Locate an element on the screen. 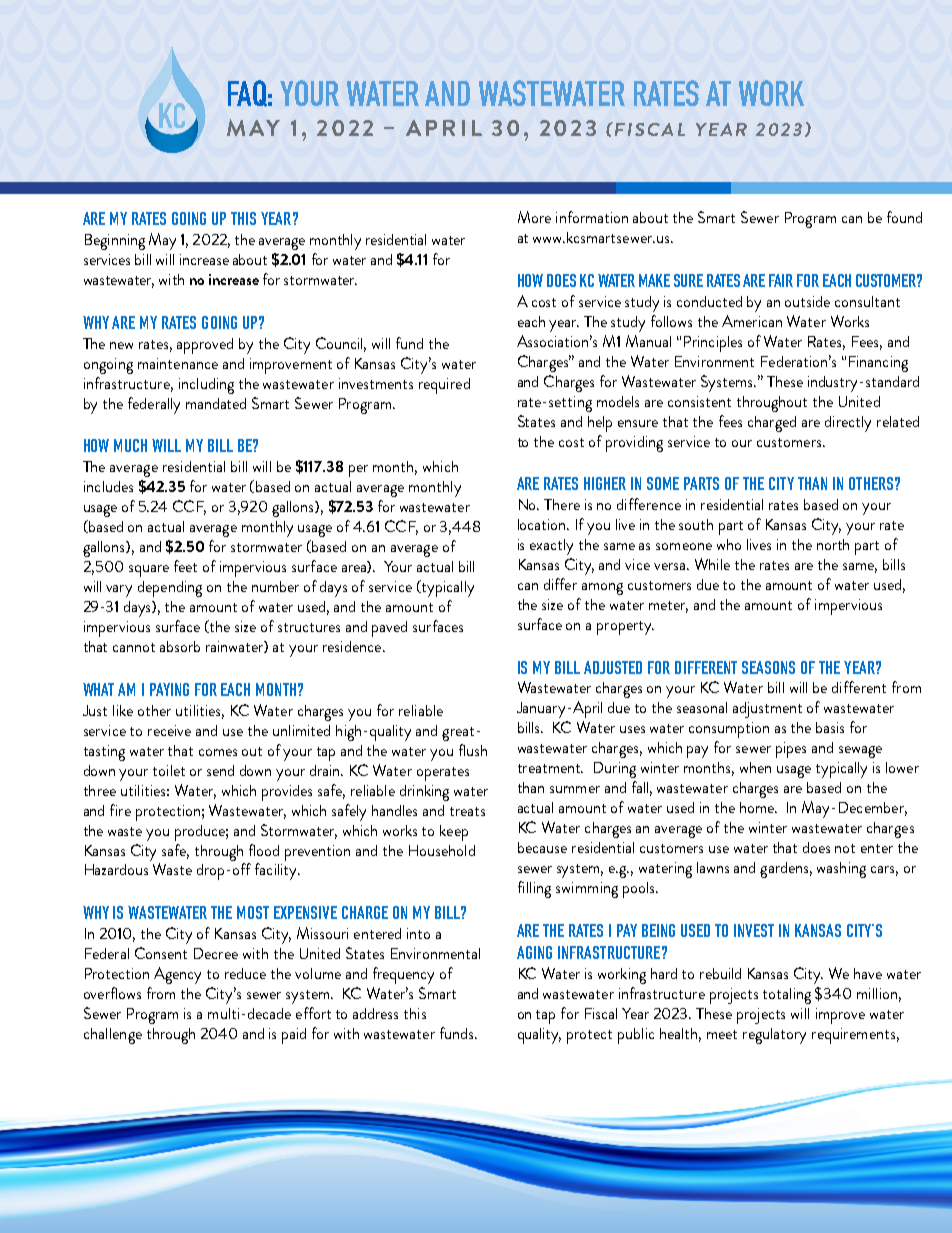  flush is located at coordinates (473, 750).
